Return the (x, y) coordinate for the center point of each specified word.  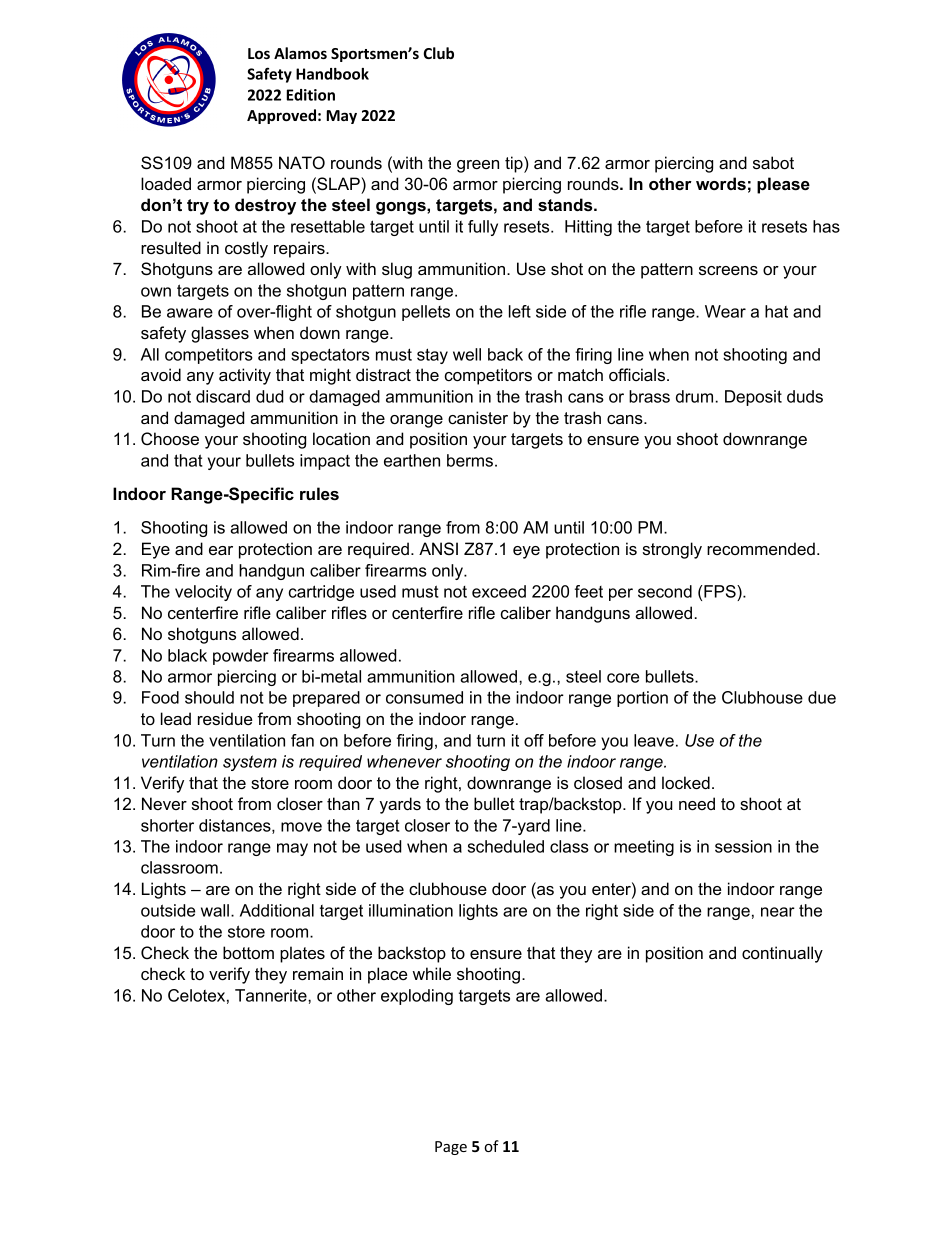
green (478, 166)
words (721, 183)
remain (318, 973)
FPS (720, 591)
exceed (499, 591)
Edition (311, 95)
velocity (203, 593)
